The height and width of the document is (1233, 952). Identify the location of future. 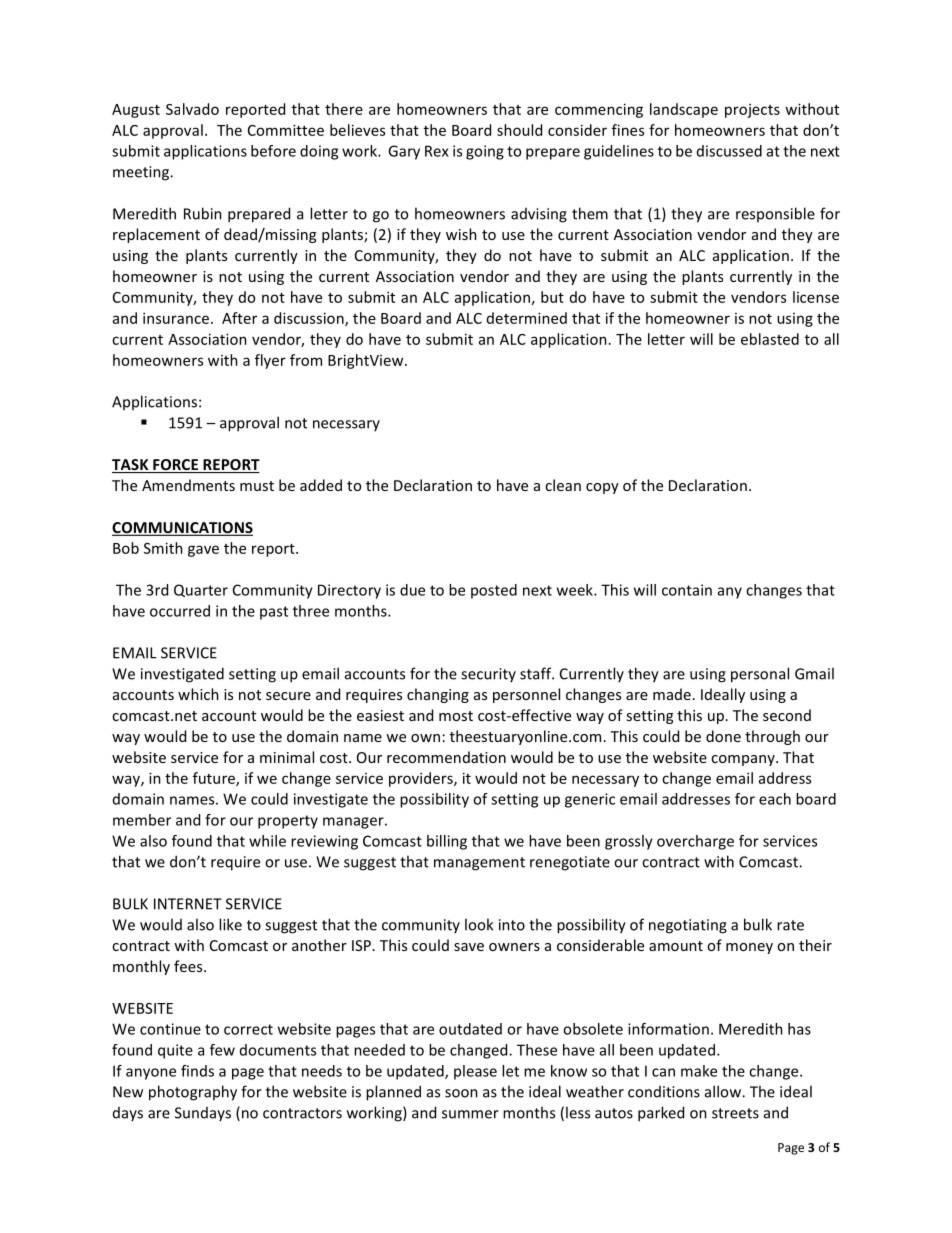
(215, 779).
